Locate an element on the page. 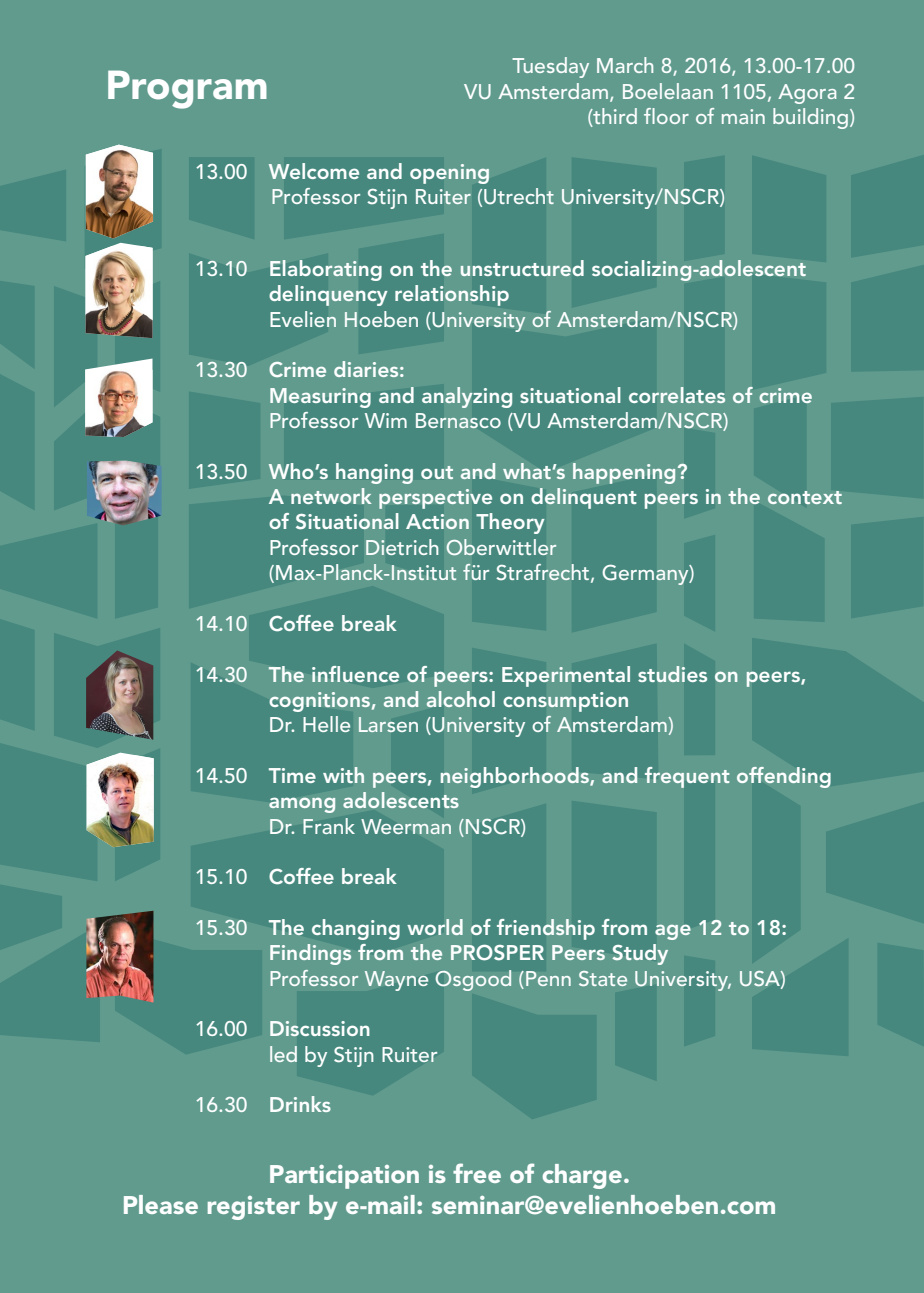 Image resolution: width=924 pixels, height=1293 pixels. PROSPER is located at coordinates (497, 953).
